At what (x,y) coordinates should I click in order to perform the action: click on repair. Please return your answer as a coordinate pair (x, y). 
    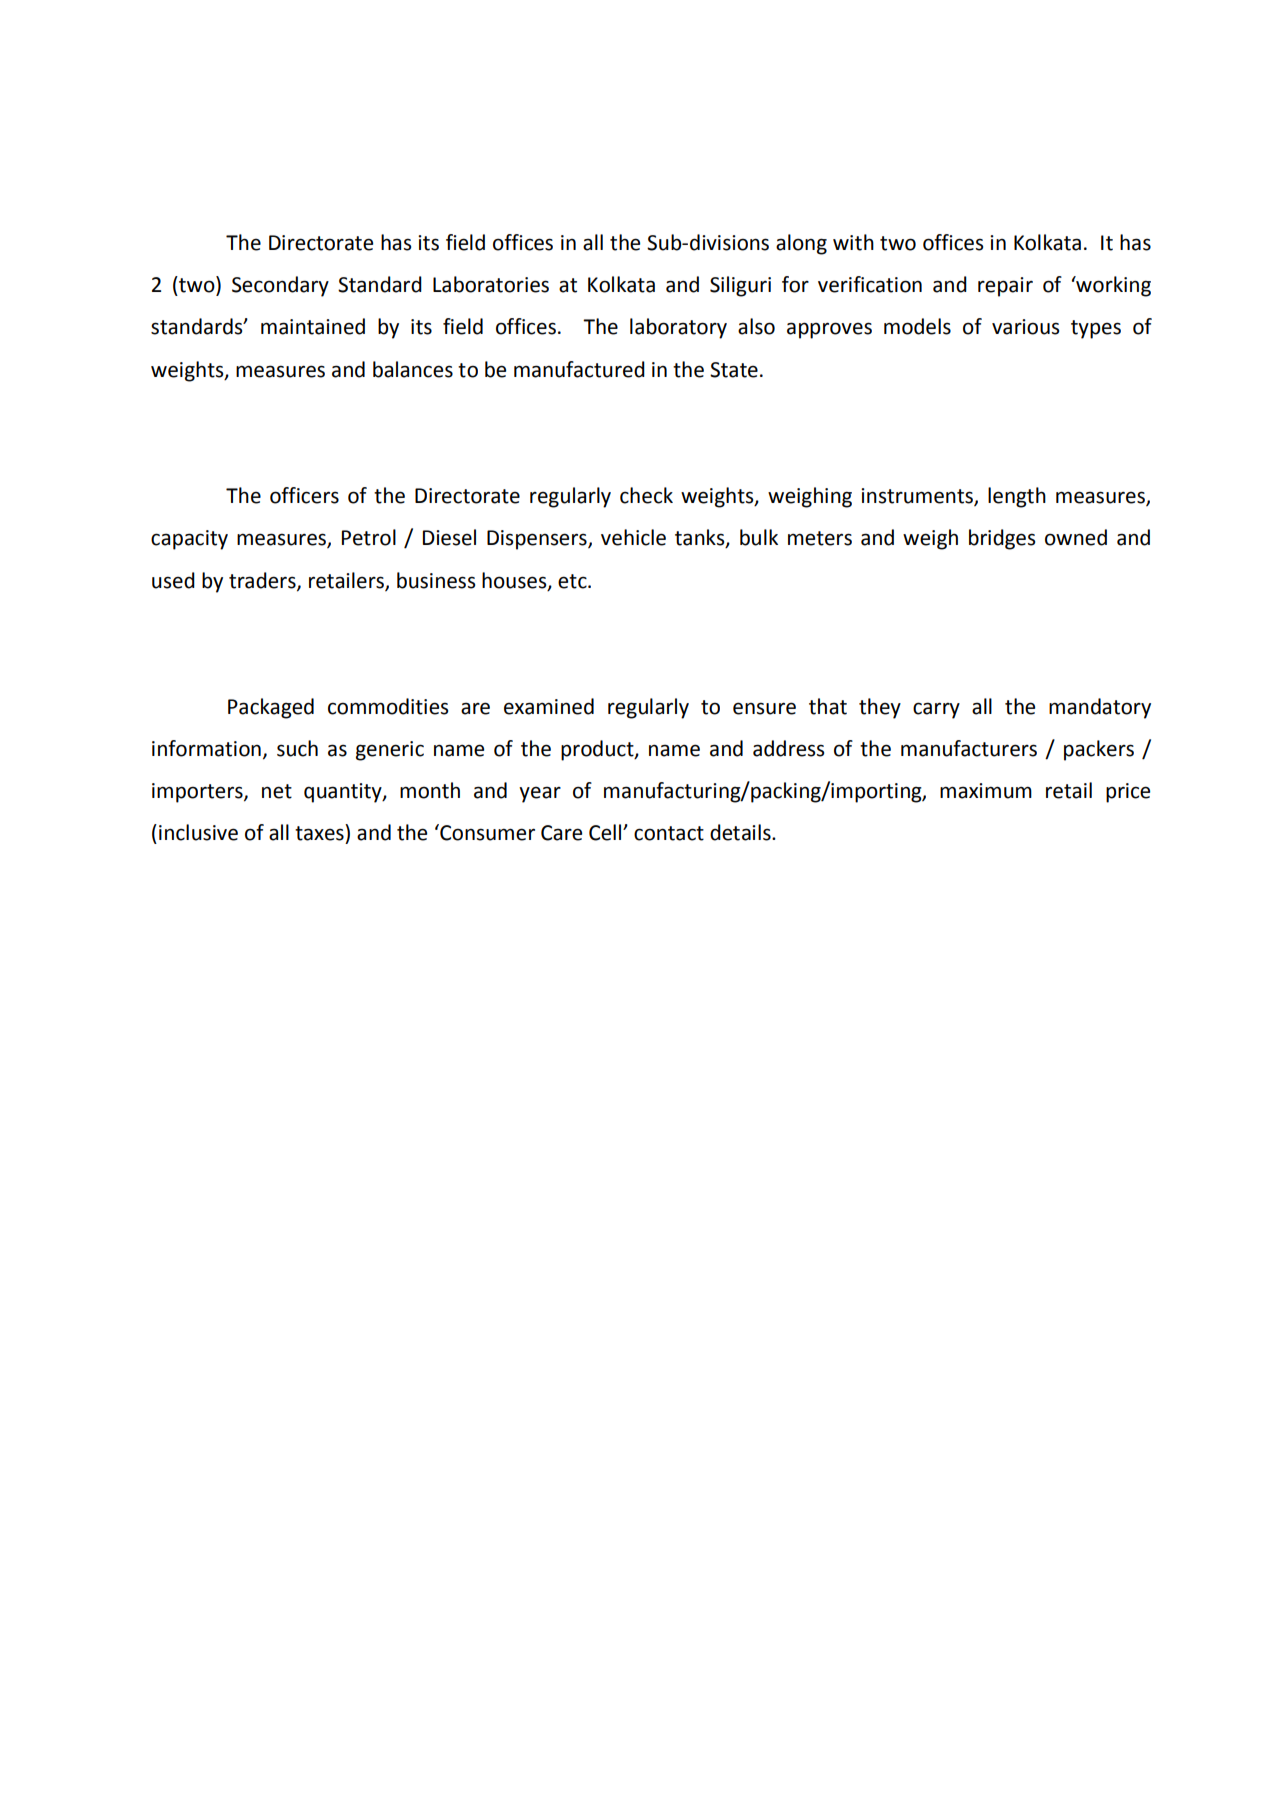
    Looking at the image, I should click on (1005, 287).
